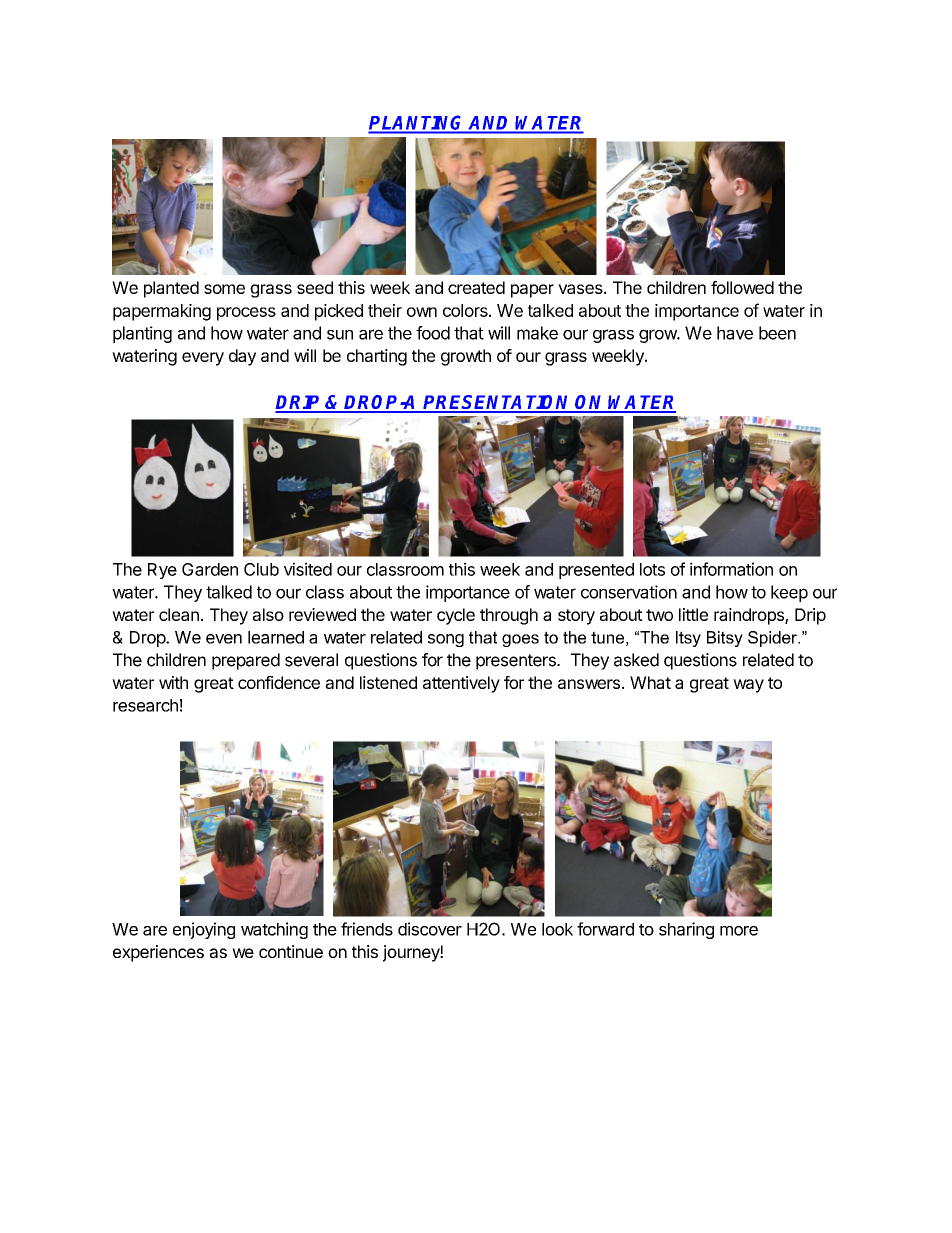 This page has height=1233, width=952. Describe the element at coordinates (224, 639) in the page. I see `even` at that location.
